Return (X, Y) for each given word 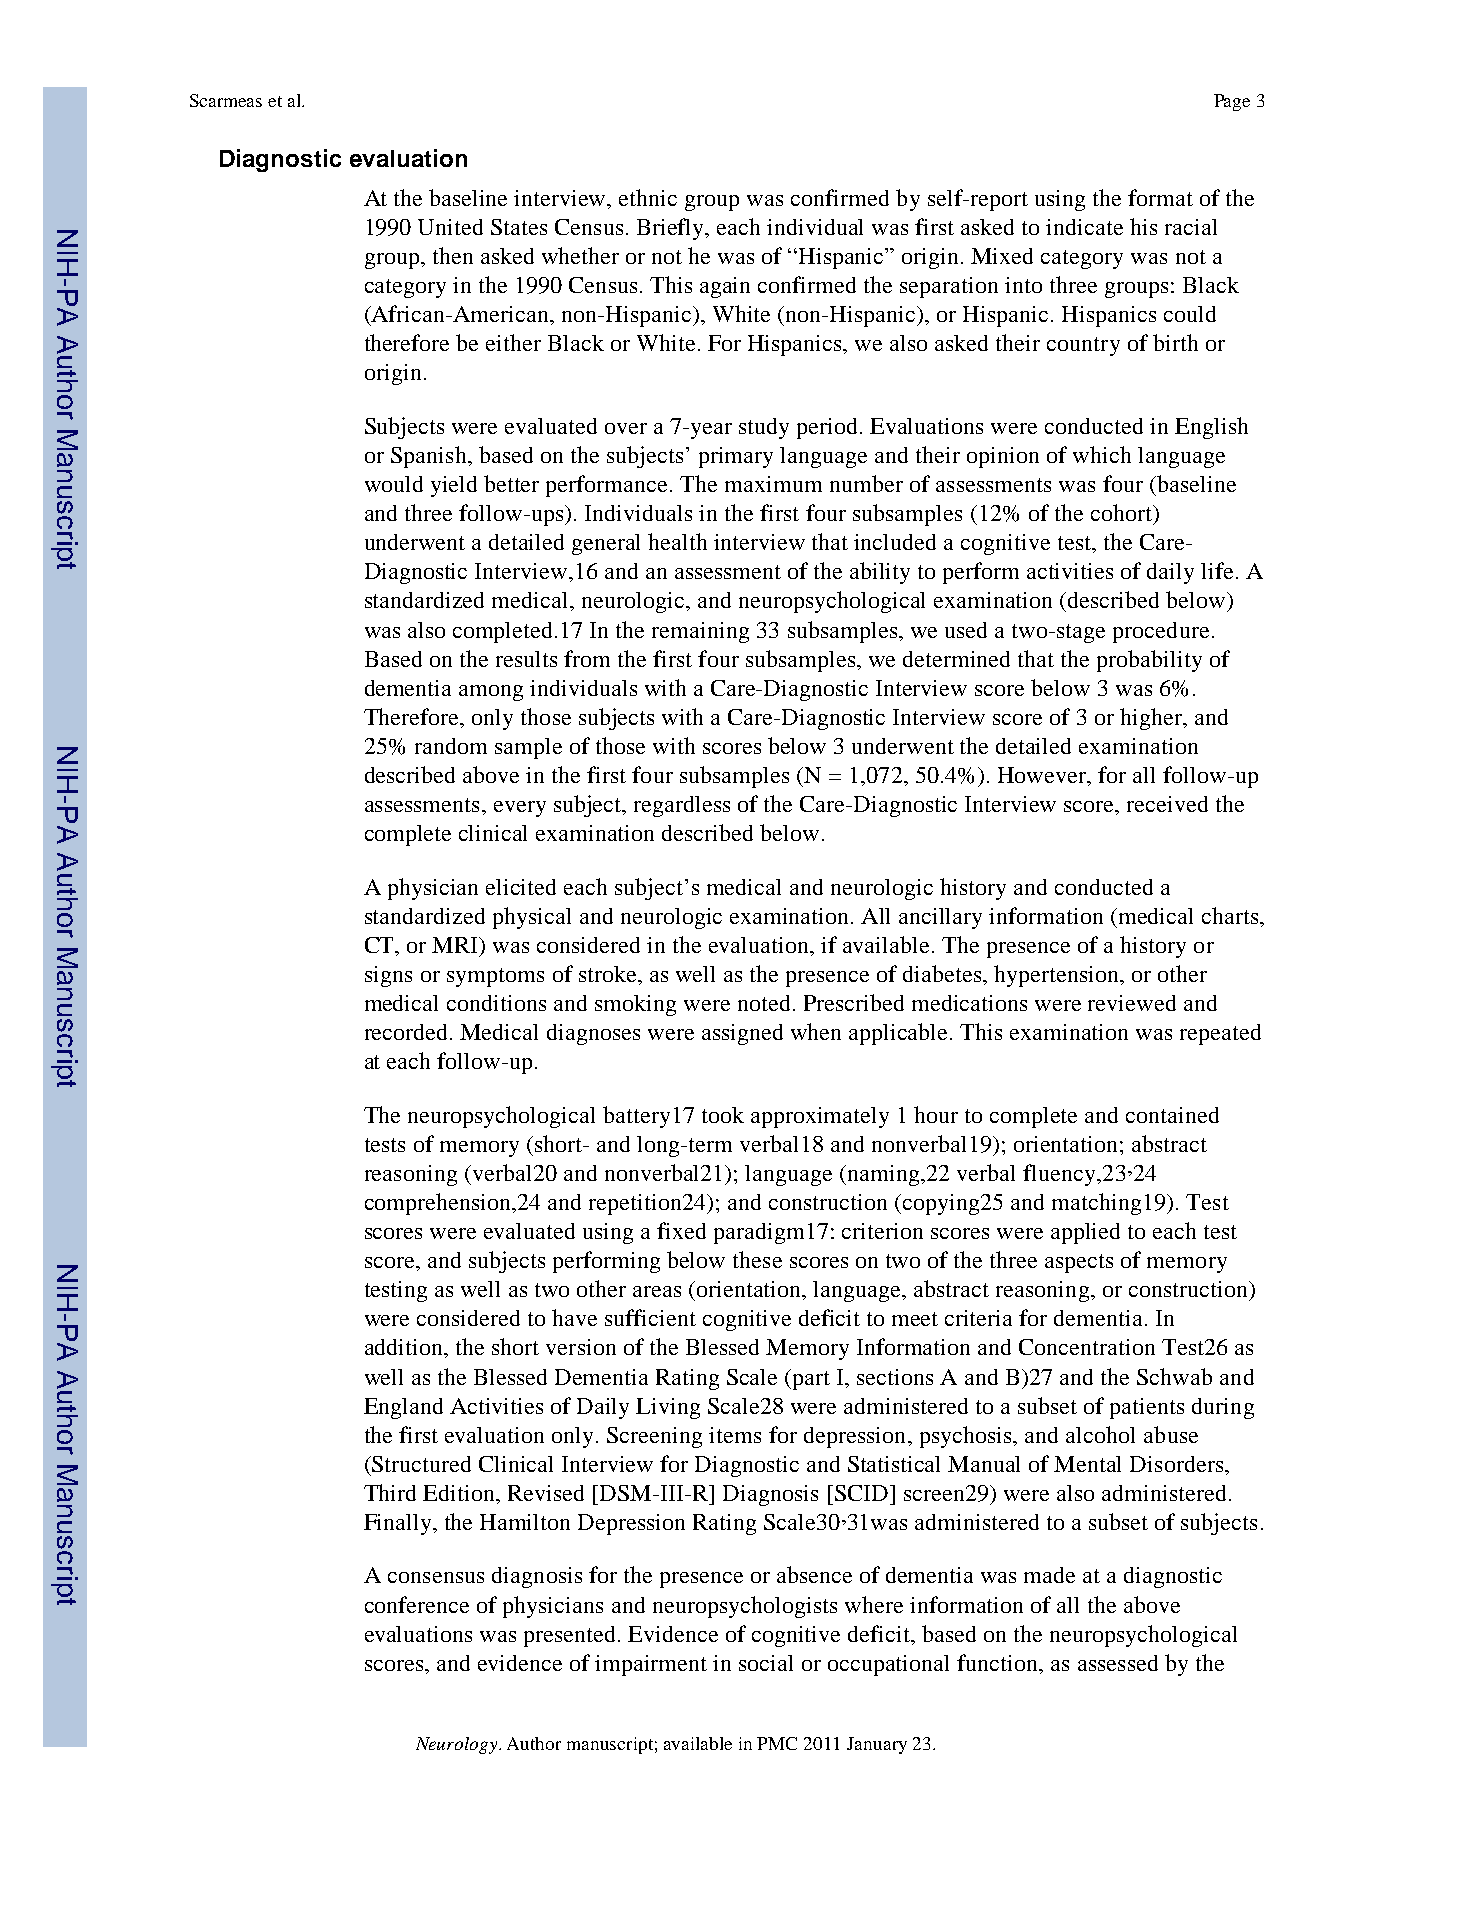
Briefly (672, 229)
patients (1147, 1408)
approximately (820, 1117)
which (1102, 454)
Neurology (458, 1745)
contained (1172, 1115)
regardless (682, 806)
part (810, 1379)
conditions (496, 1003)
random (451, 746)
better (511, 483)
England (403, 1408)
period (829, 428)
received (1167, 804)
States (519, 227)
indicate (1084, 227)
